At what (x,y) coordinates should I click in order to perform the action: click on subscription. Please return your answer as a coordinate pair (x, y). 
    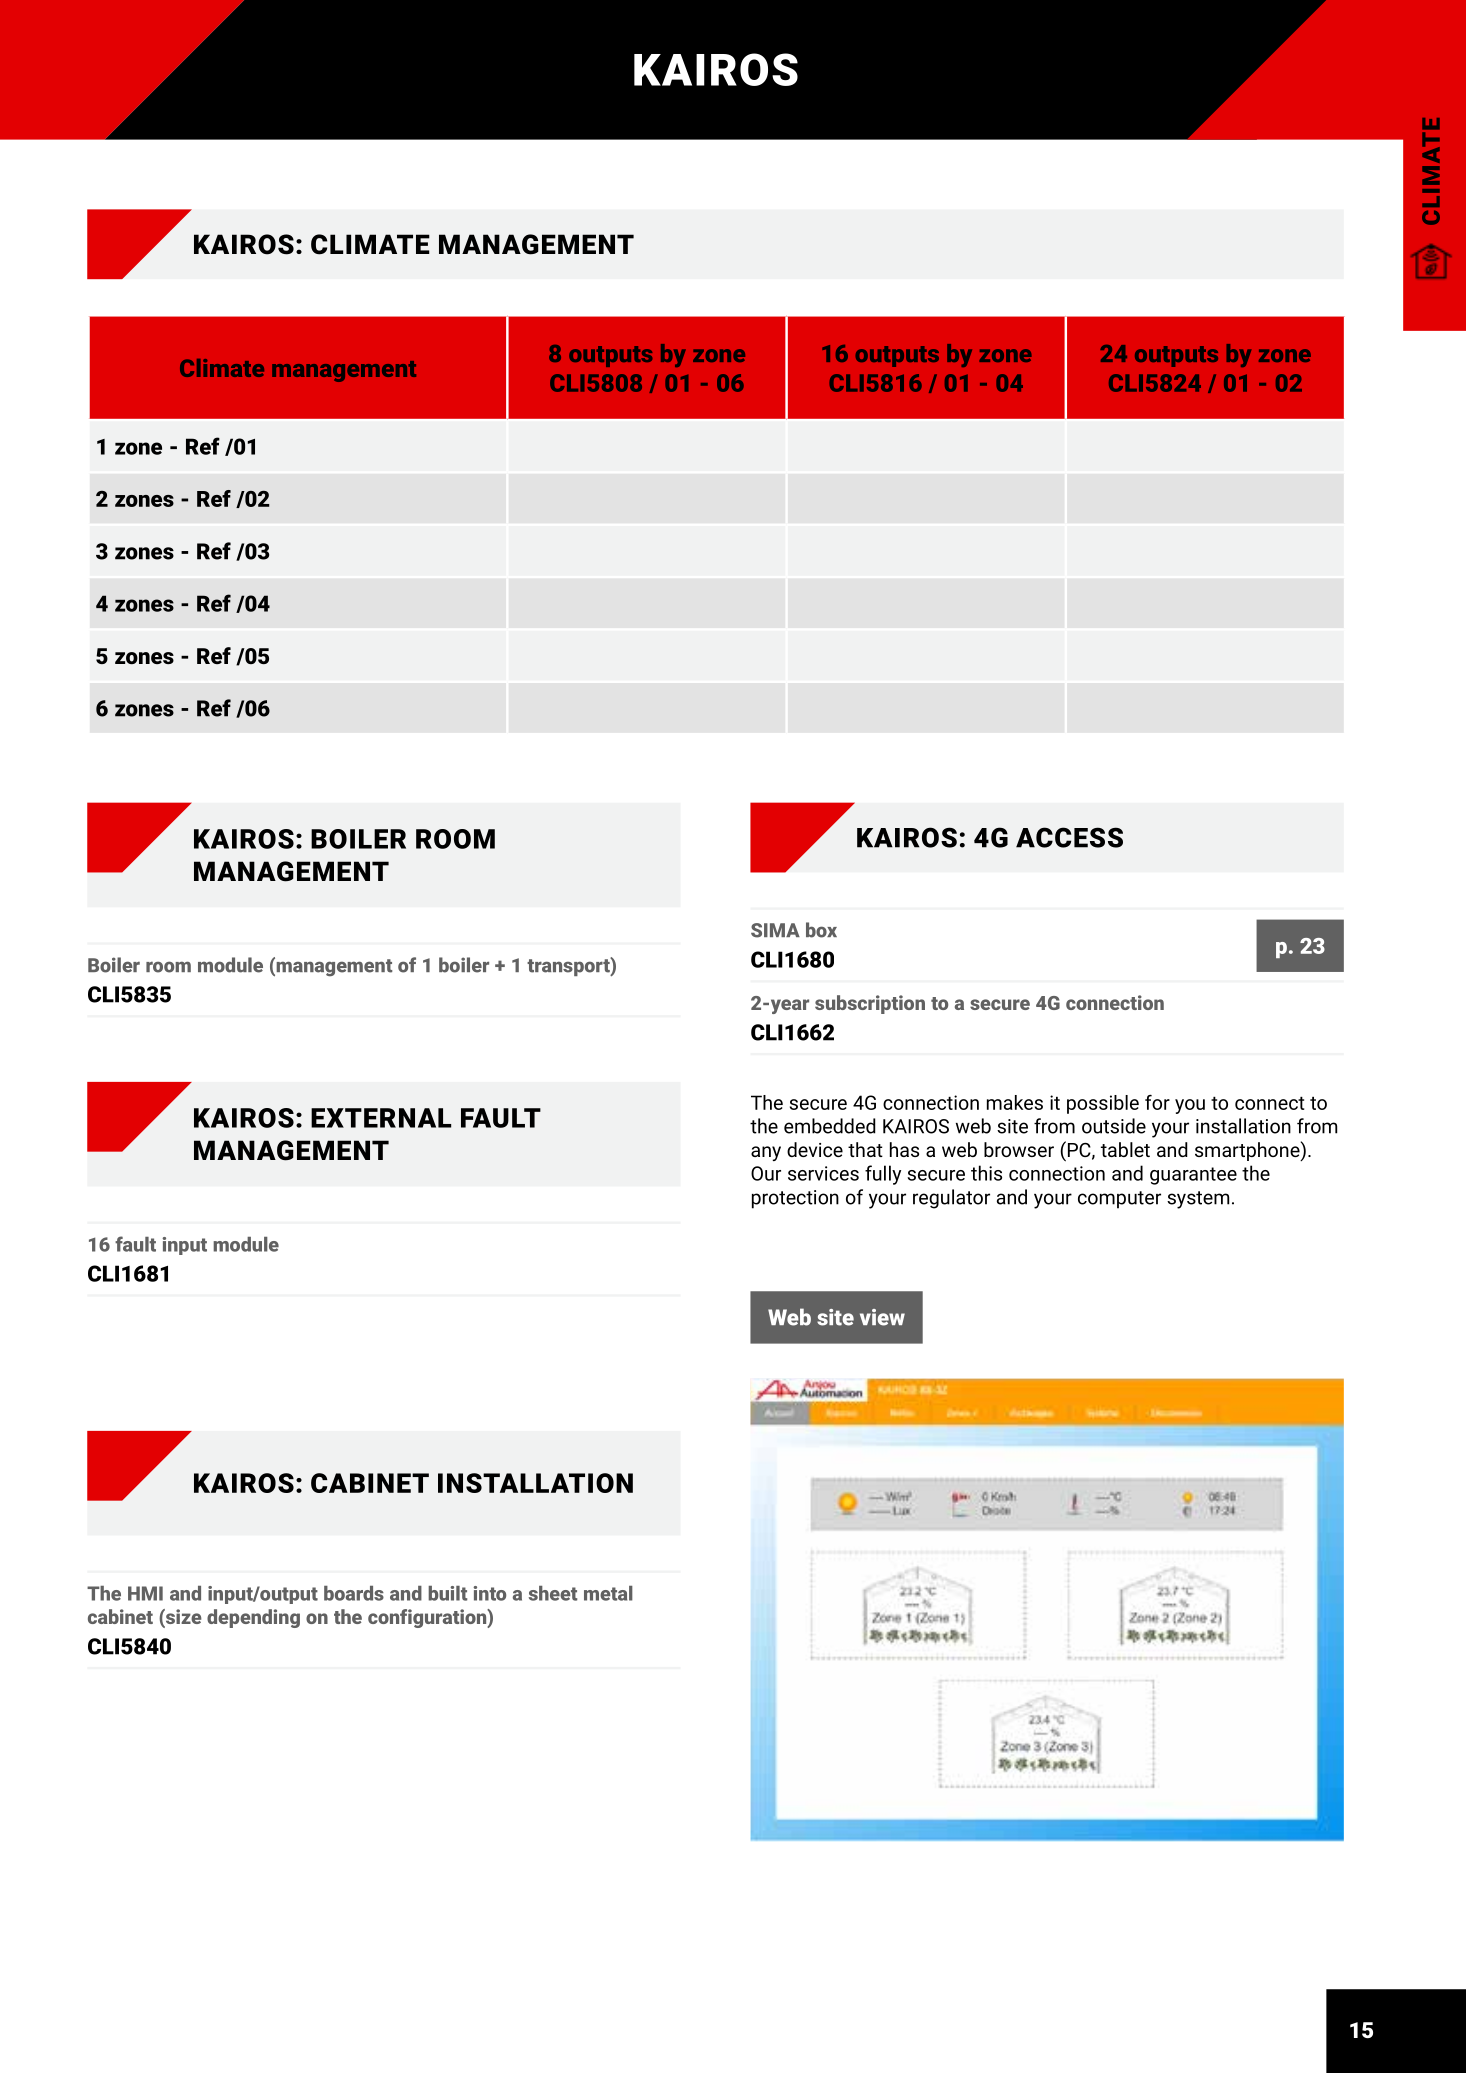
    Looking at the image, I should click on (870, 1004).
